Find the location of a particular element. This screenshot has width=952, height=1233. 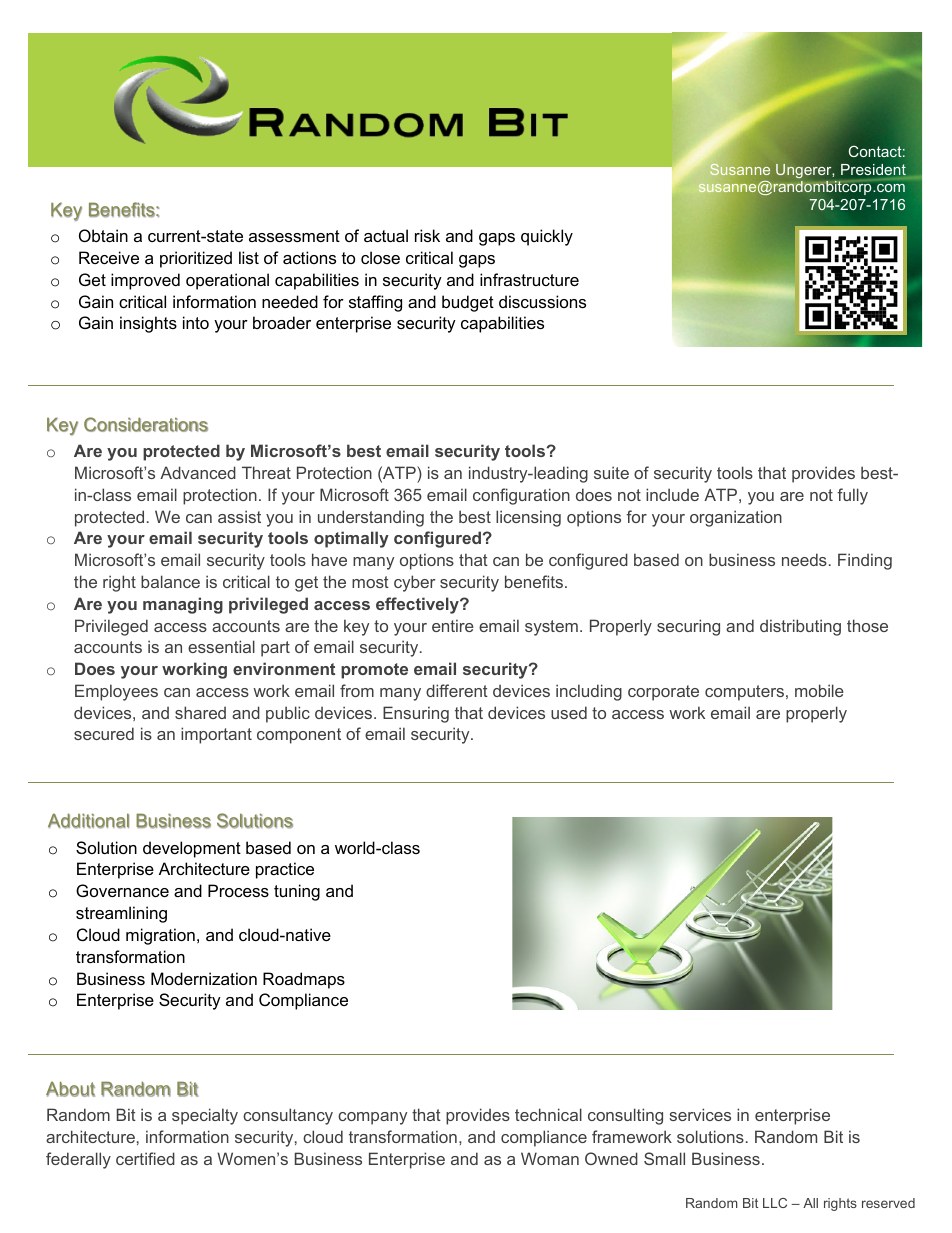

Woman is located at coordinates (550, 1158).
